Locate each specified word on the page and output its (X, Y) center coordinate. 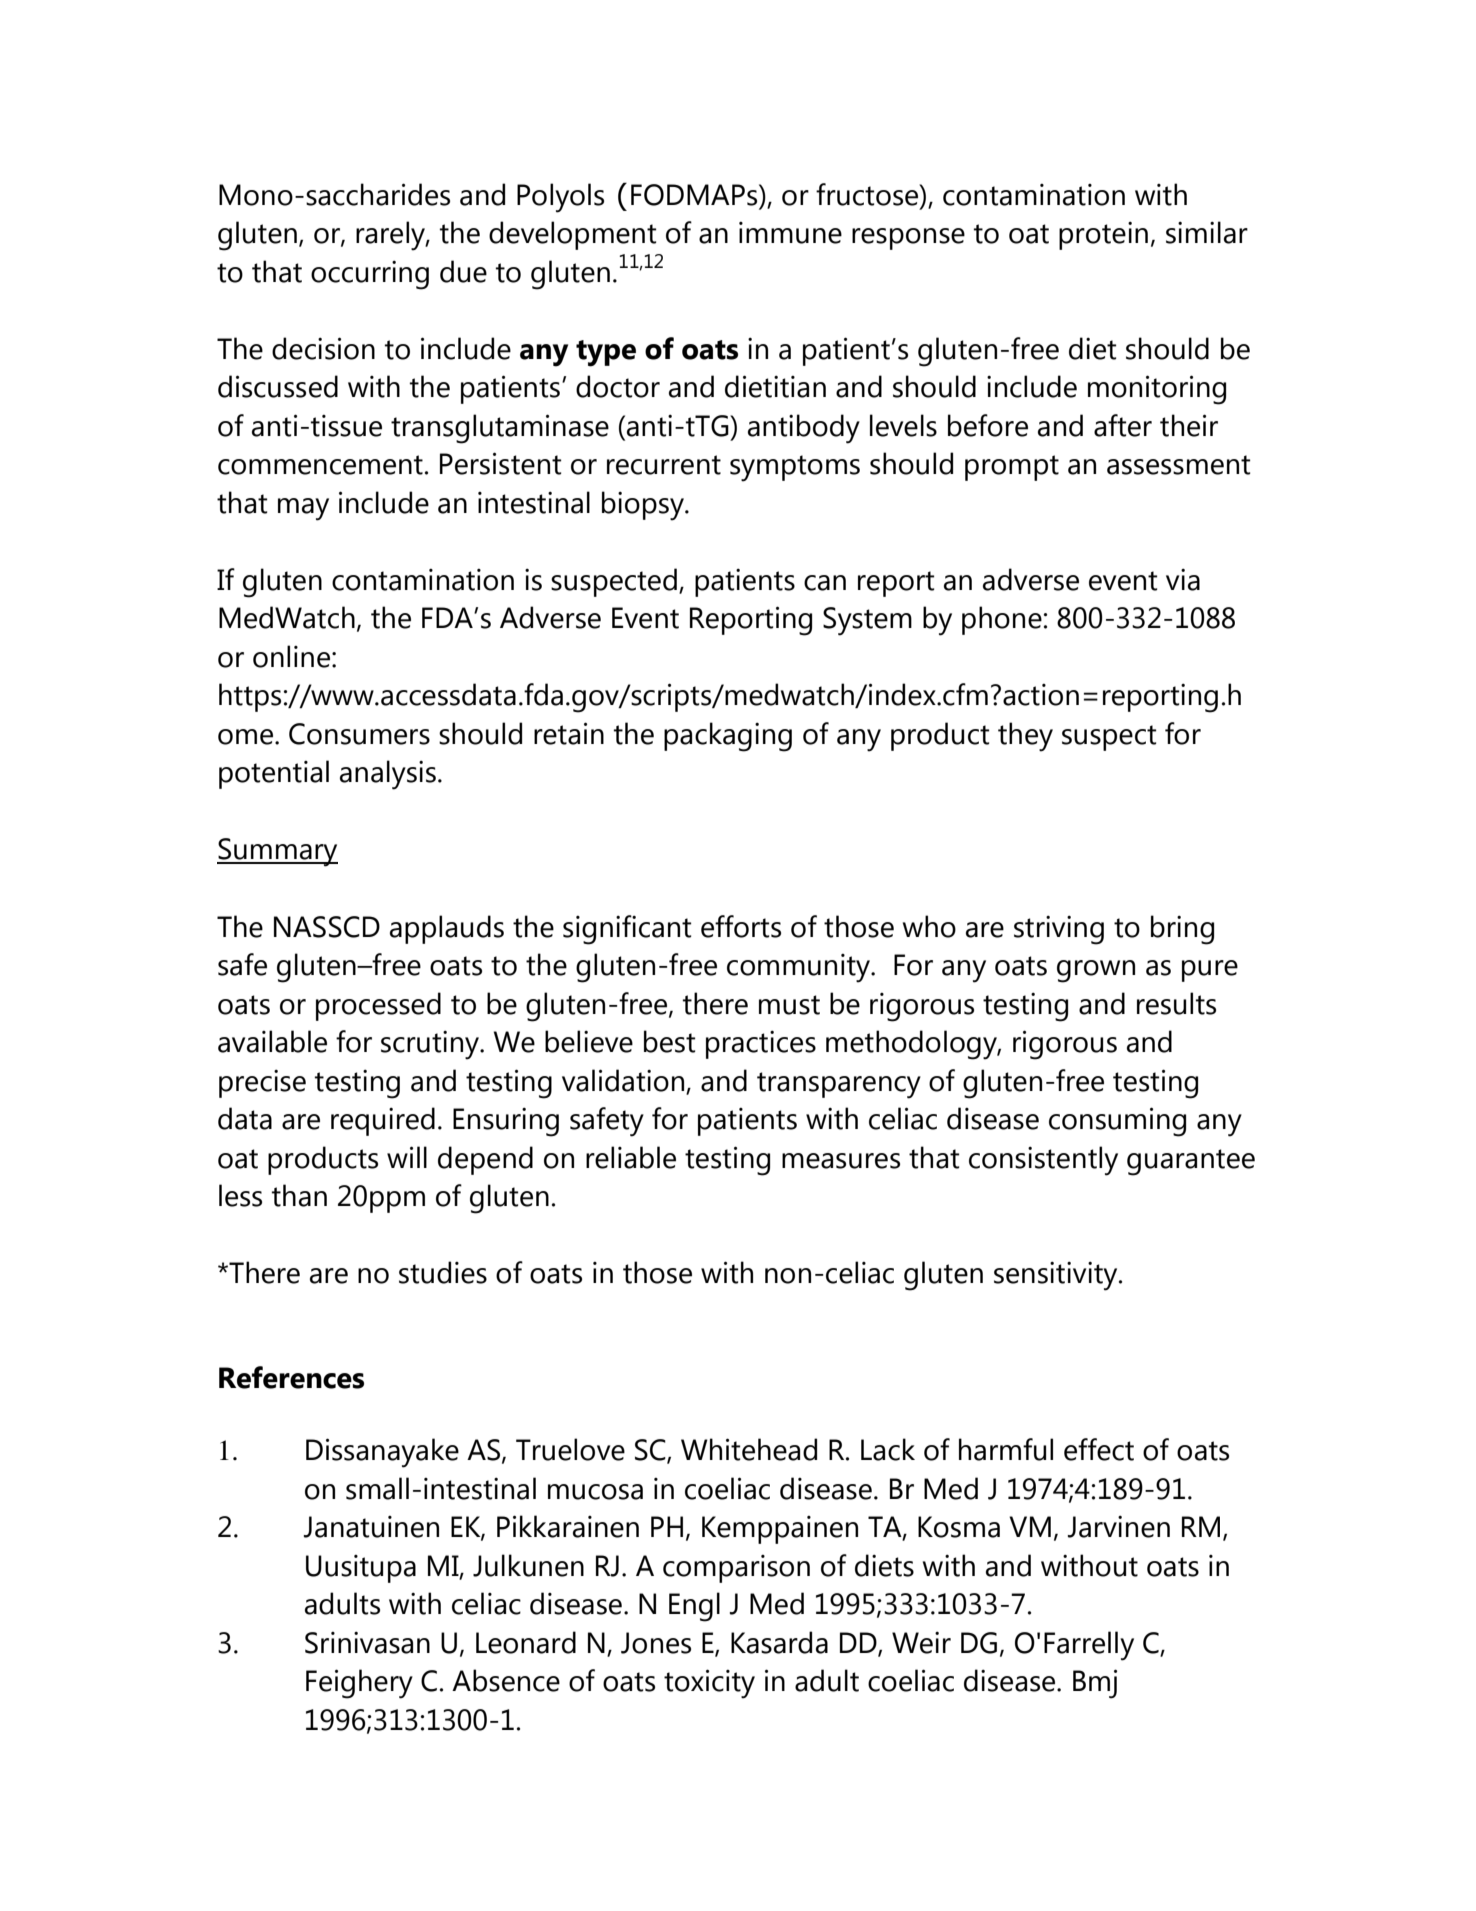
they (1025, 737)
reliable (631, 1157)
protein (1103, 235)
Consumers (359, 734)
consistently (1043, 1161)
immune (790, 233)
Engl (694, 1607)
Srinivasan (367, 1642)
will (407, 1157)
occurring (370, 275)
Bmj (1095, 1684)
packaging (728, 737)
